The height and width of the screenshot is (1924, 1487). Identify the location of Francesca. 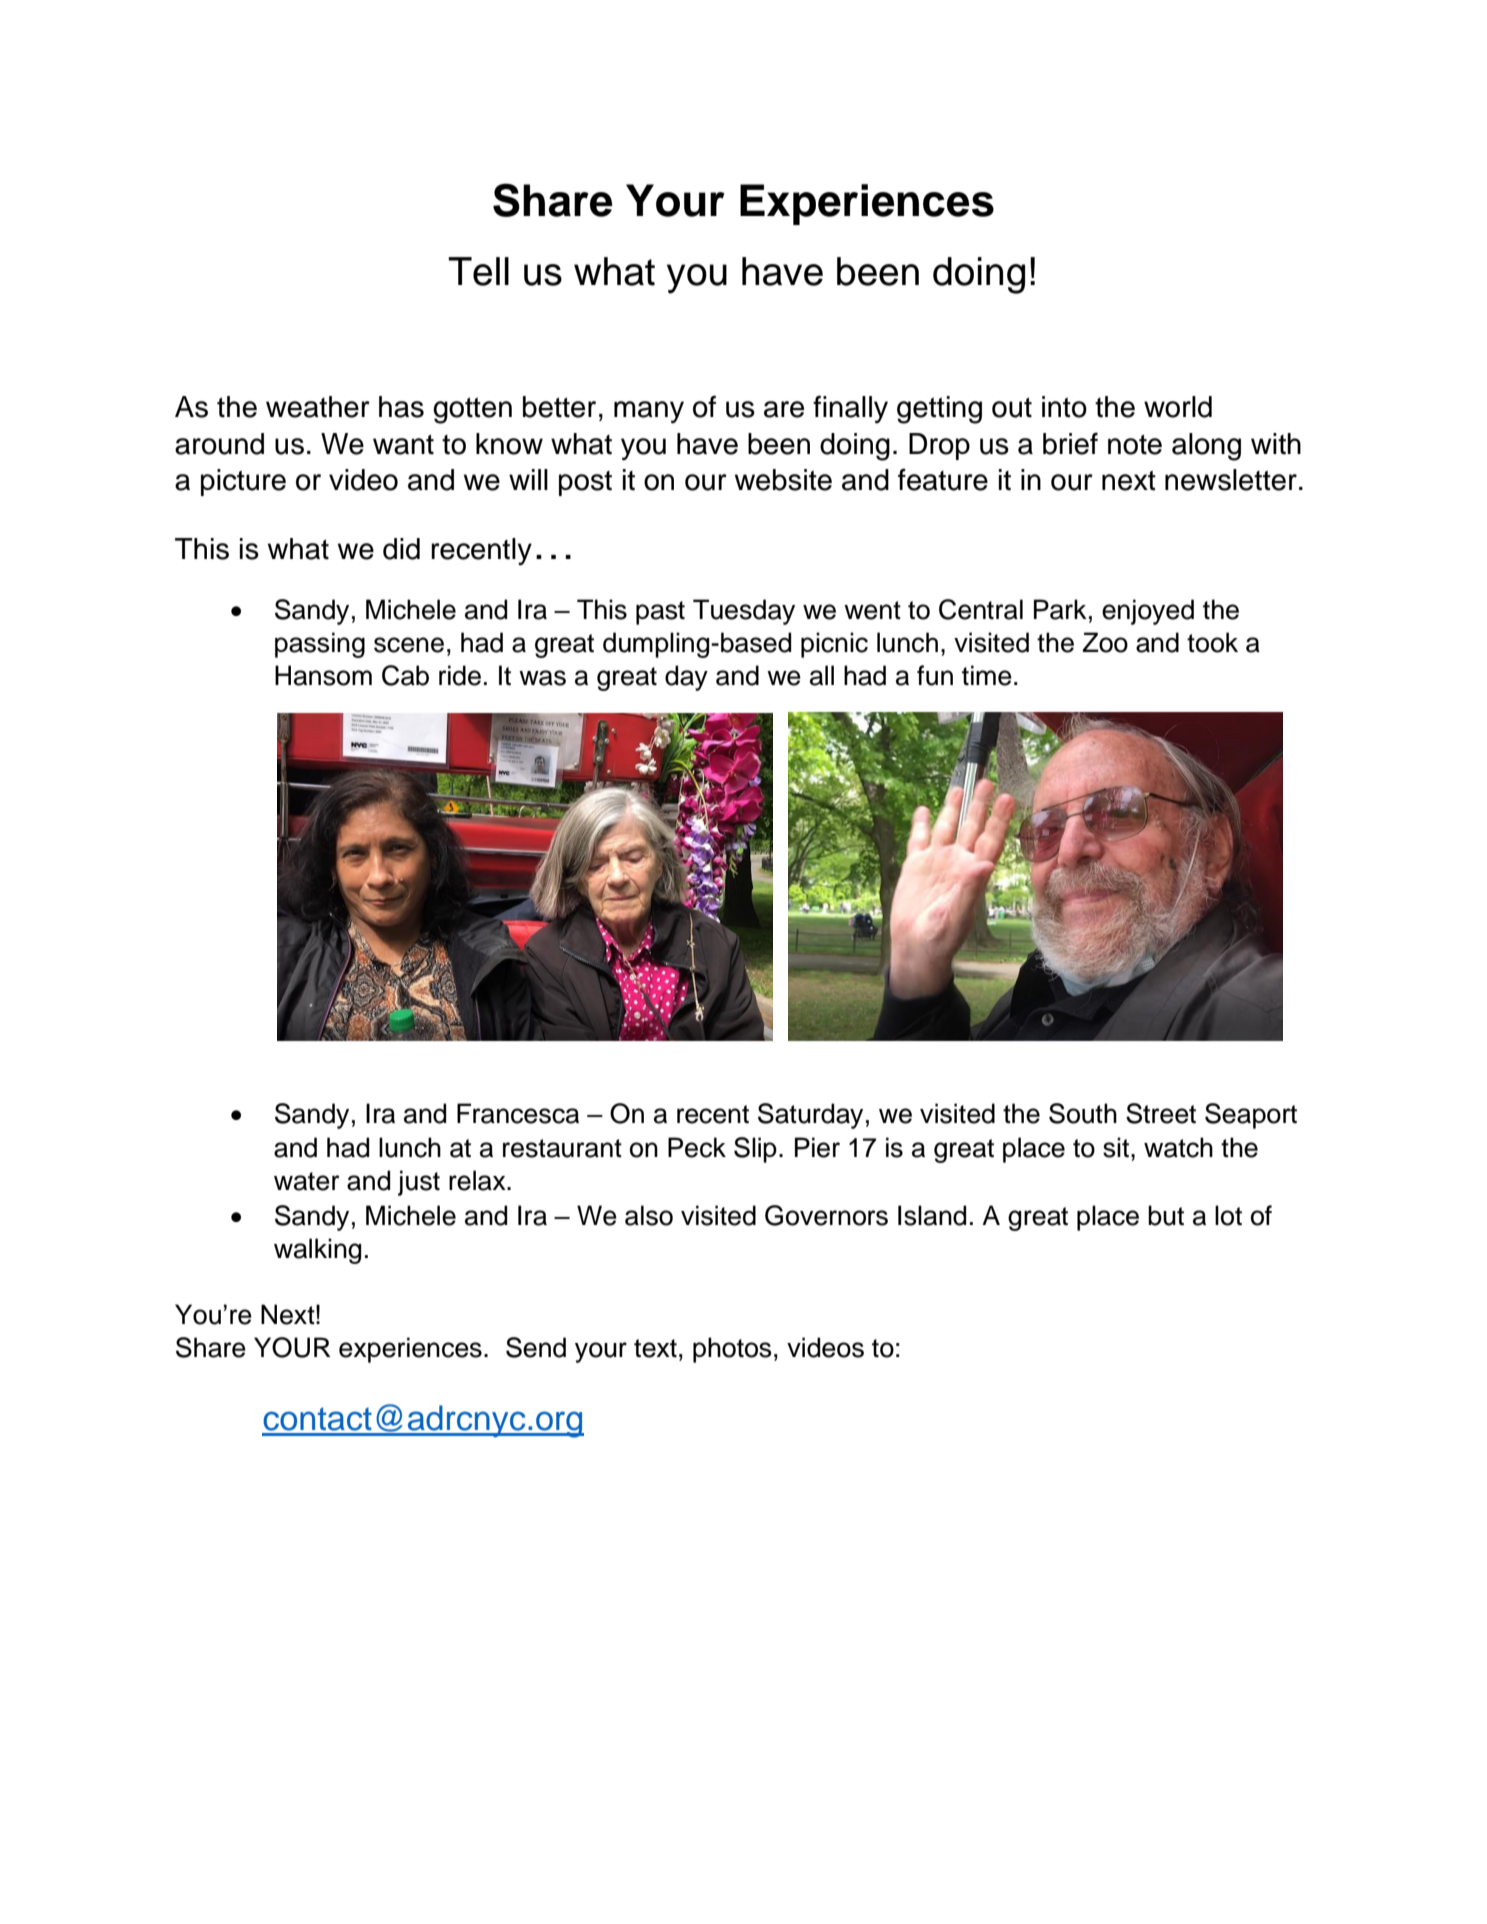
(518, 1113).
